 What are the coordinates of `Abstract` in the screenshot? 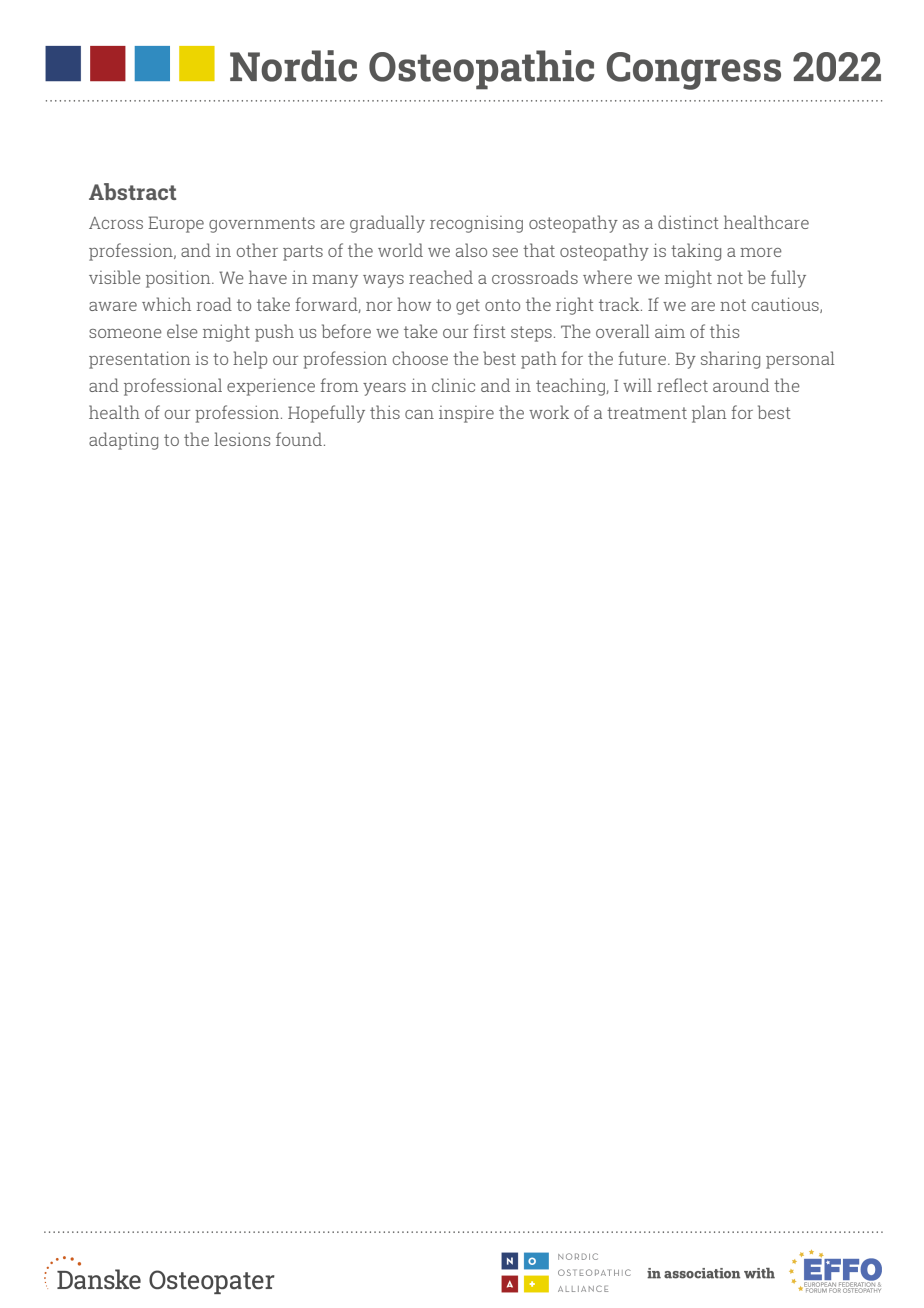 It's located at (132, 191).
